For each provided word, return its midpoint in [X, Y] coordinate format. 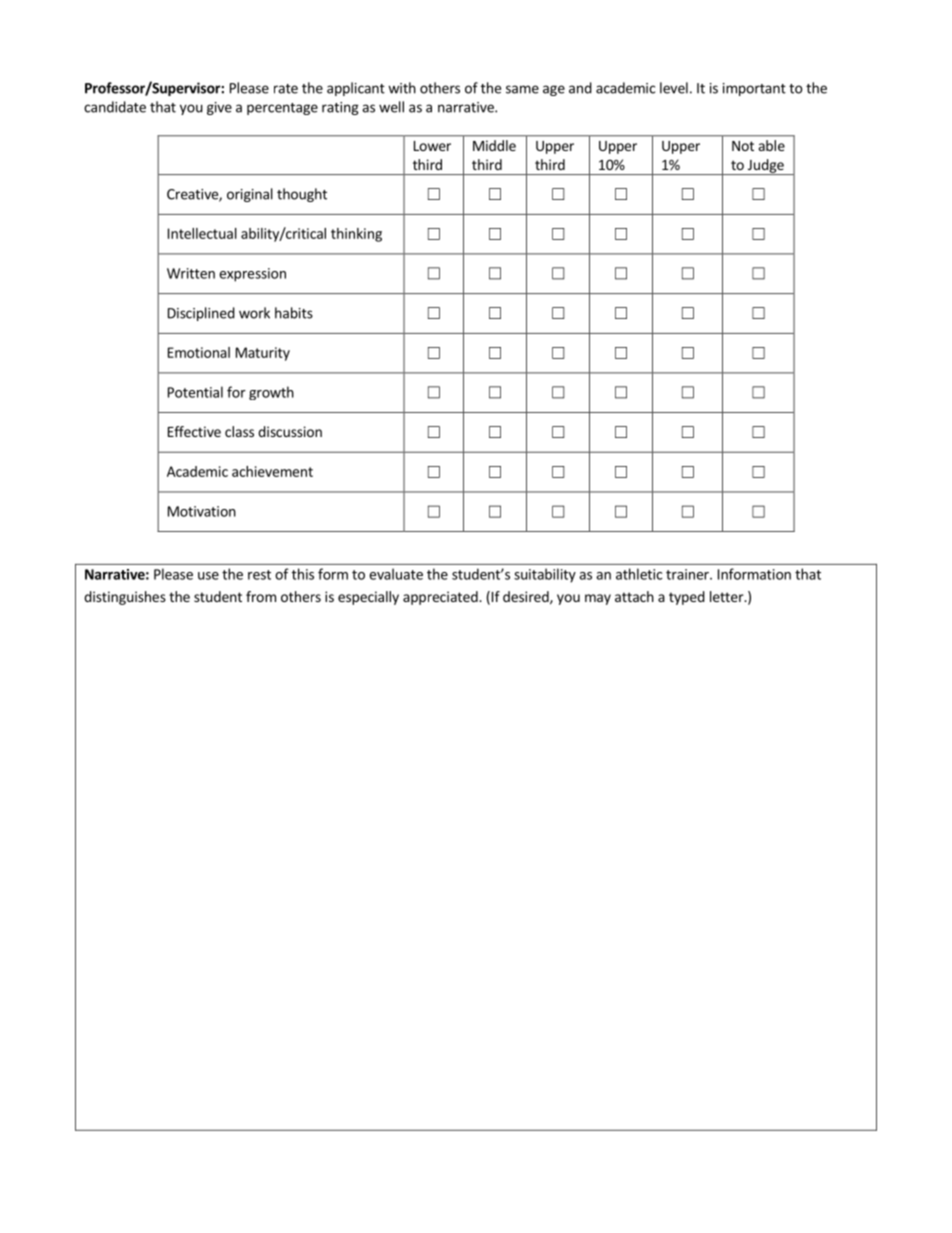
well [391, 107]
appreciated [441, 598]
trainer [688, 574]
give [219, 108]
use [208, 576]
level [674, 88]
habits [294, 313]
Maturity [263, 354]
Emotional [199, 352]
